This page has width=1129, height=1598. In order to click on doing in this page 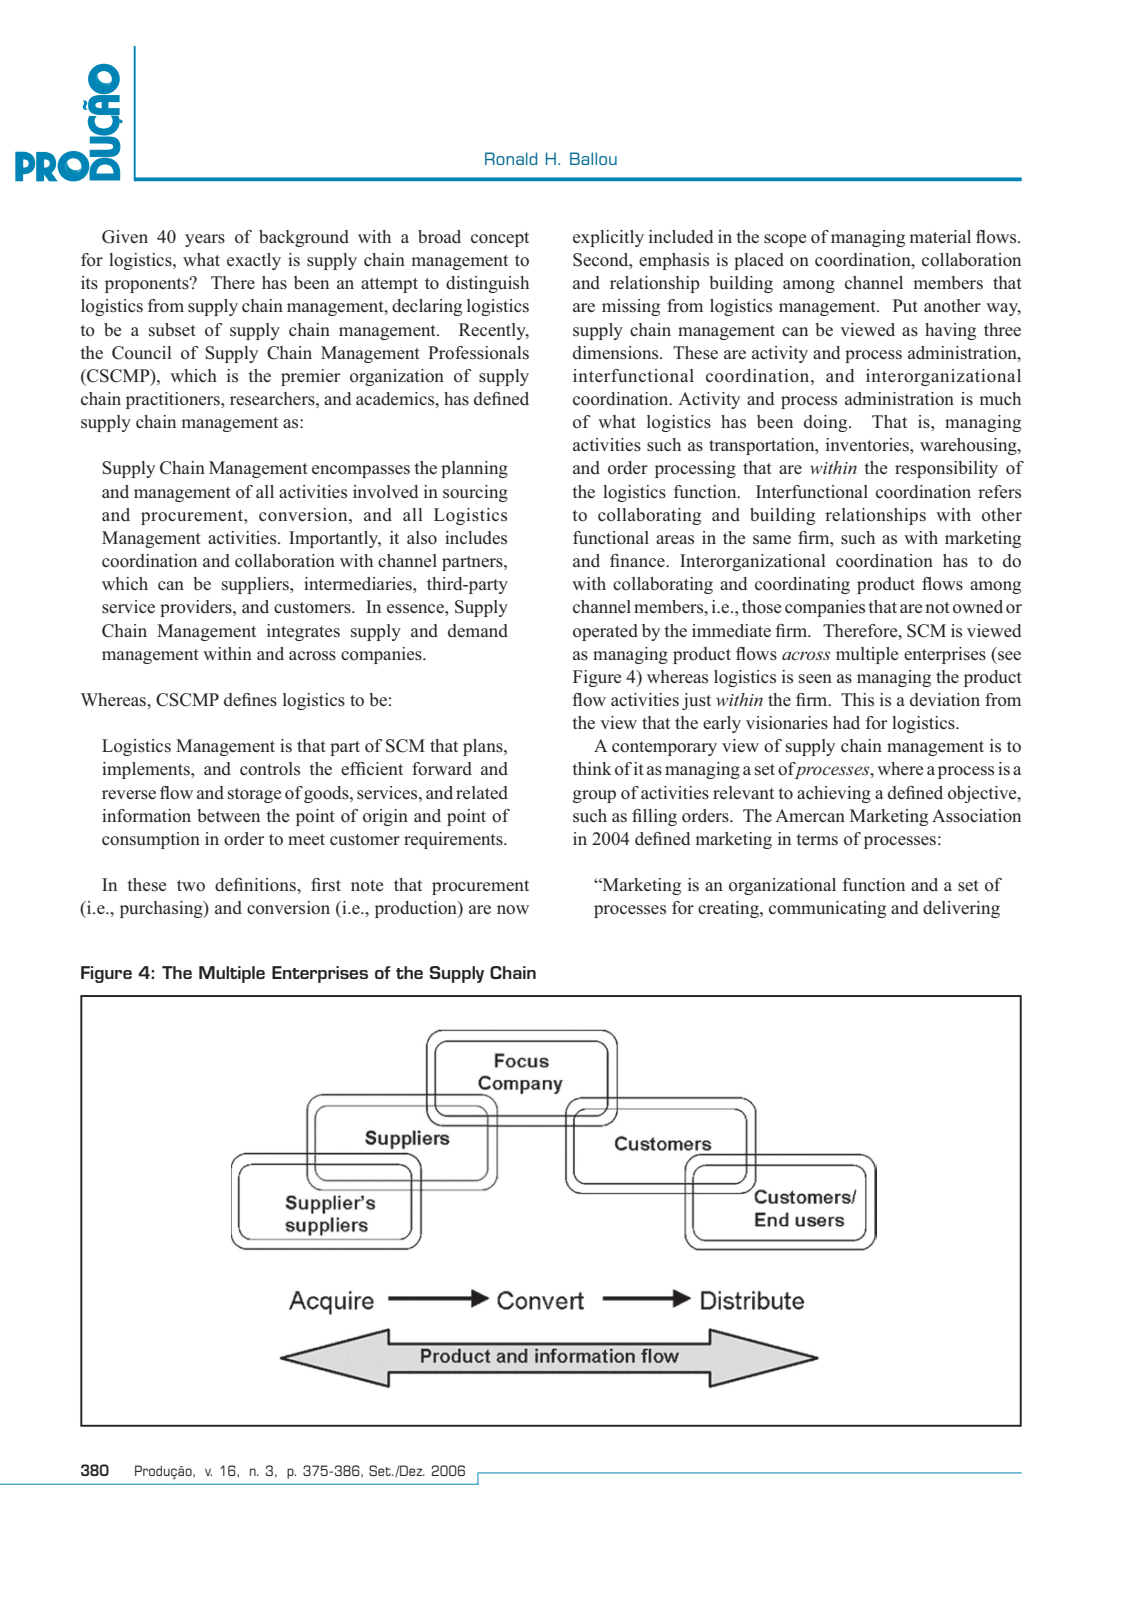, I will do `click(827, 423)`.
